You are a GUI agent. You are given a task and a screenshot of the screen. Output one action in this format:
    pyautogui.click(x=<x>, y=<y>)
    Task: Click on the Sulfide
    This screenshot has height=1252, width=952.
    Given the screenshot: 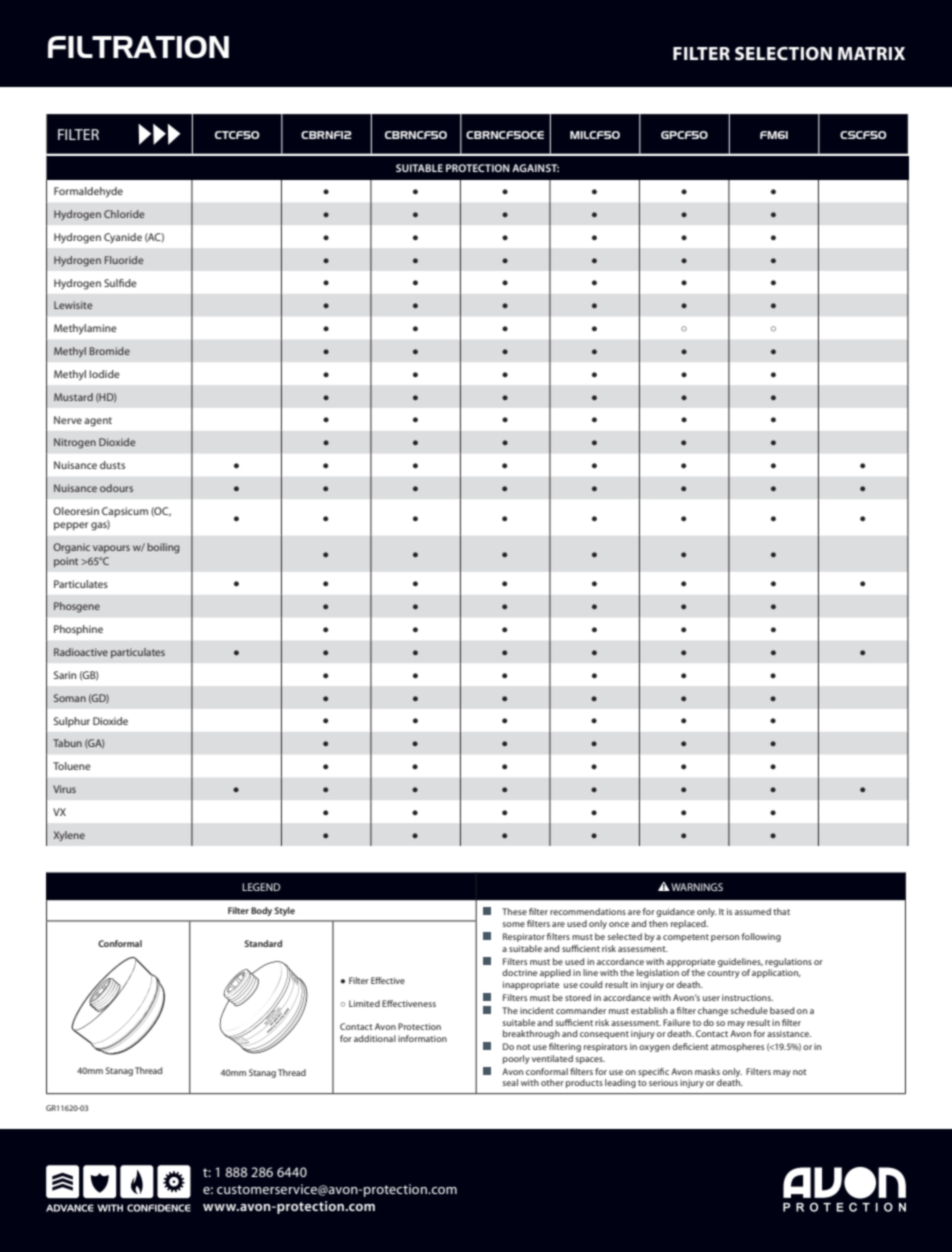 What is the action you would take?
    pyautogui.click(x=120, y=283)
